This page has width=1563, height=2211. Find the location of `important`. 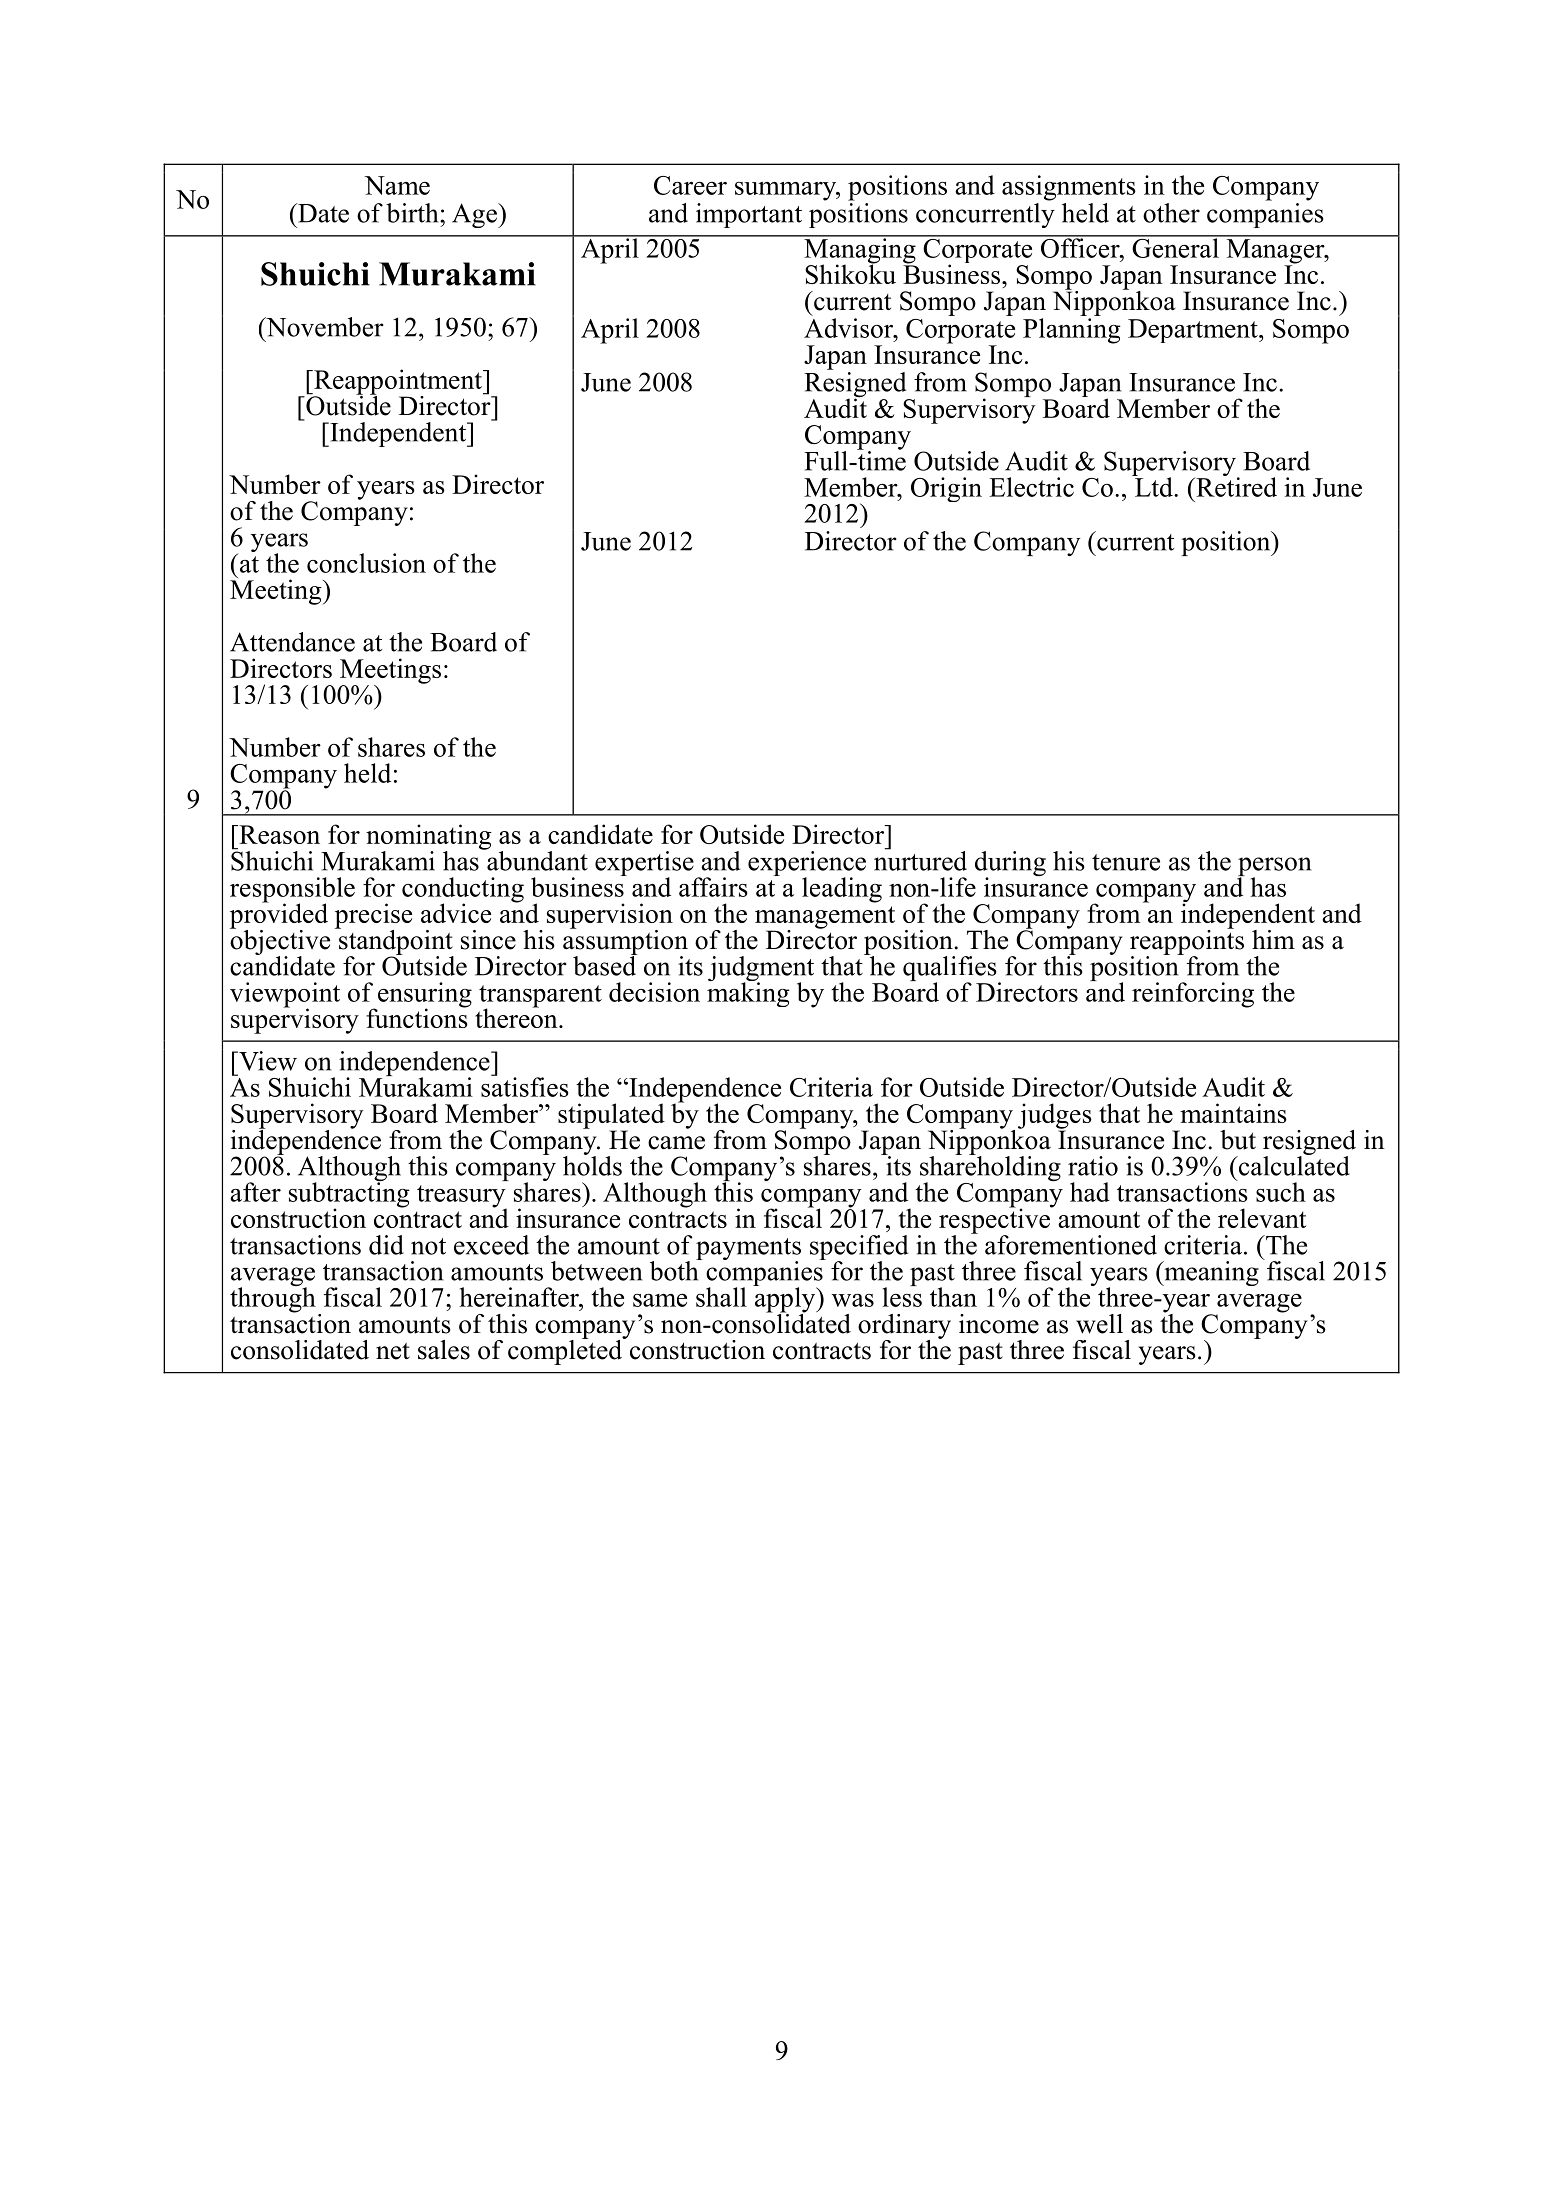

important is located at coordinates (749, 215).
